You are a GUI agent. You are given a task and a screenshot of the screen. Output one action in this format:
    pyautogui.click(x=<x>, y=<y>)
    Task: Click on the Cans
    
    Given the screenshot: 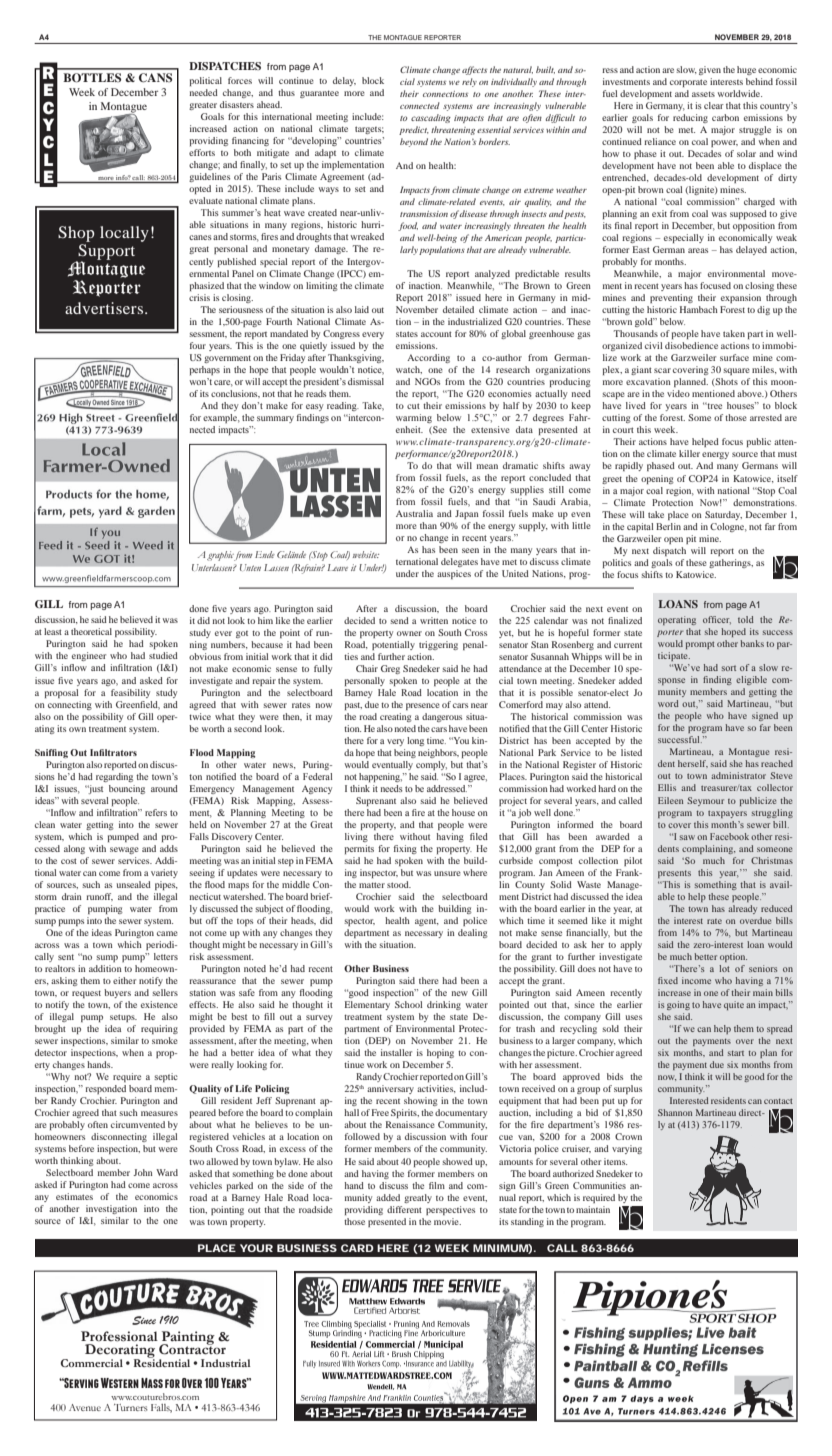 What is the action you would take?
    pyautogui.click(x=155, y=78)
